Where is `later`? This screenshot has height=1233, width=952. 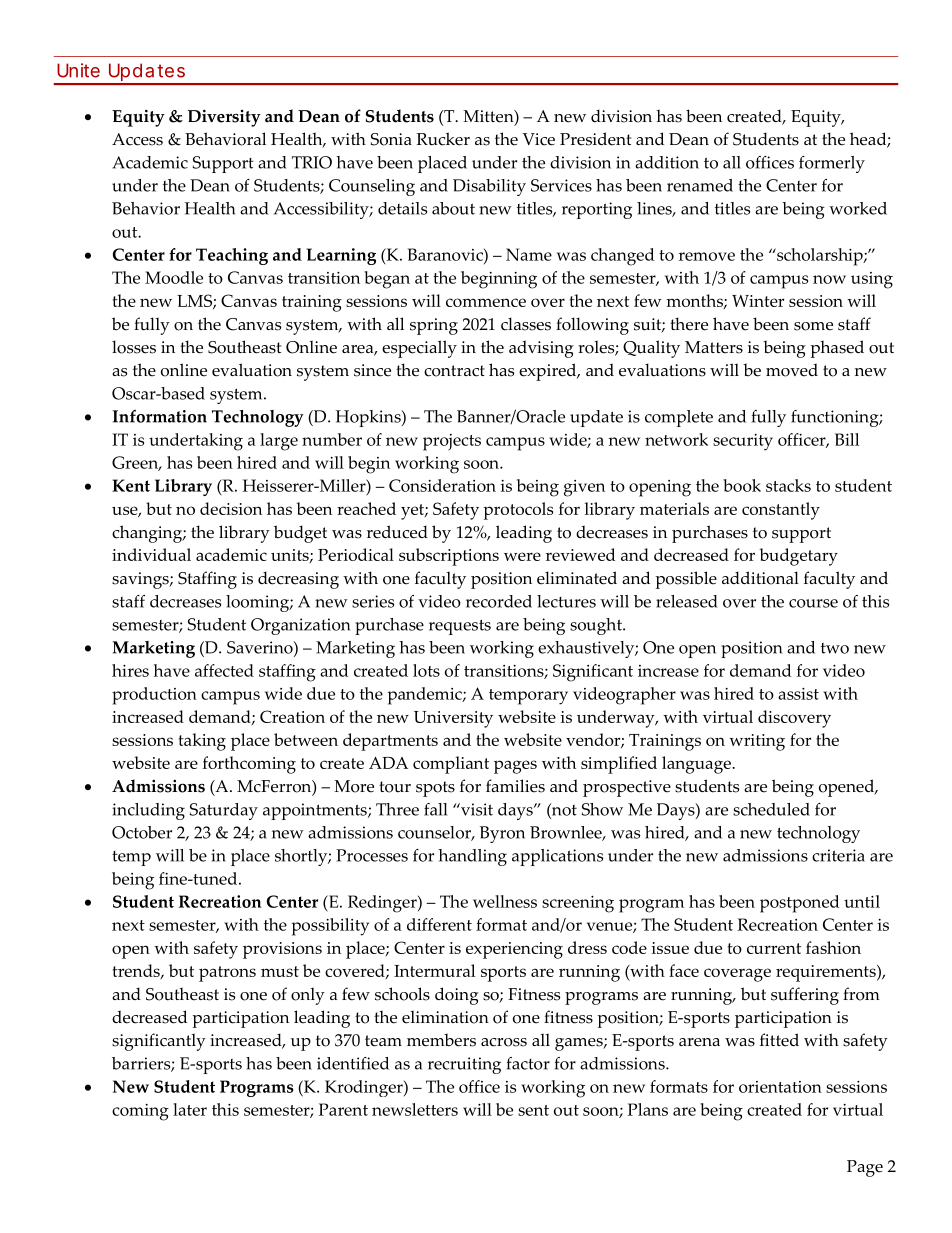
later is located at coordinates (190, 1109).
